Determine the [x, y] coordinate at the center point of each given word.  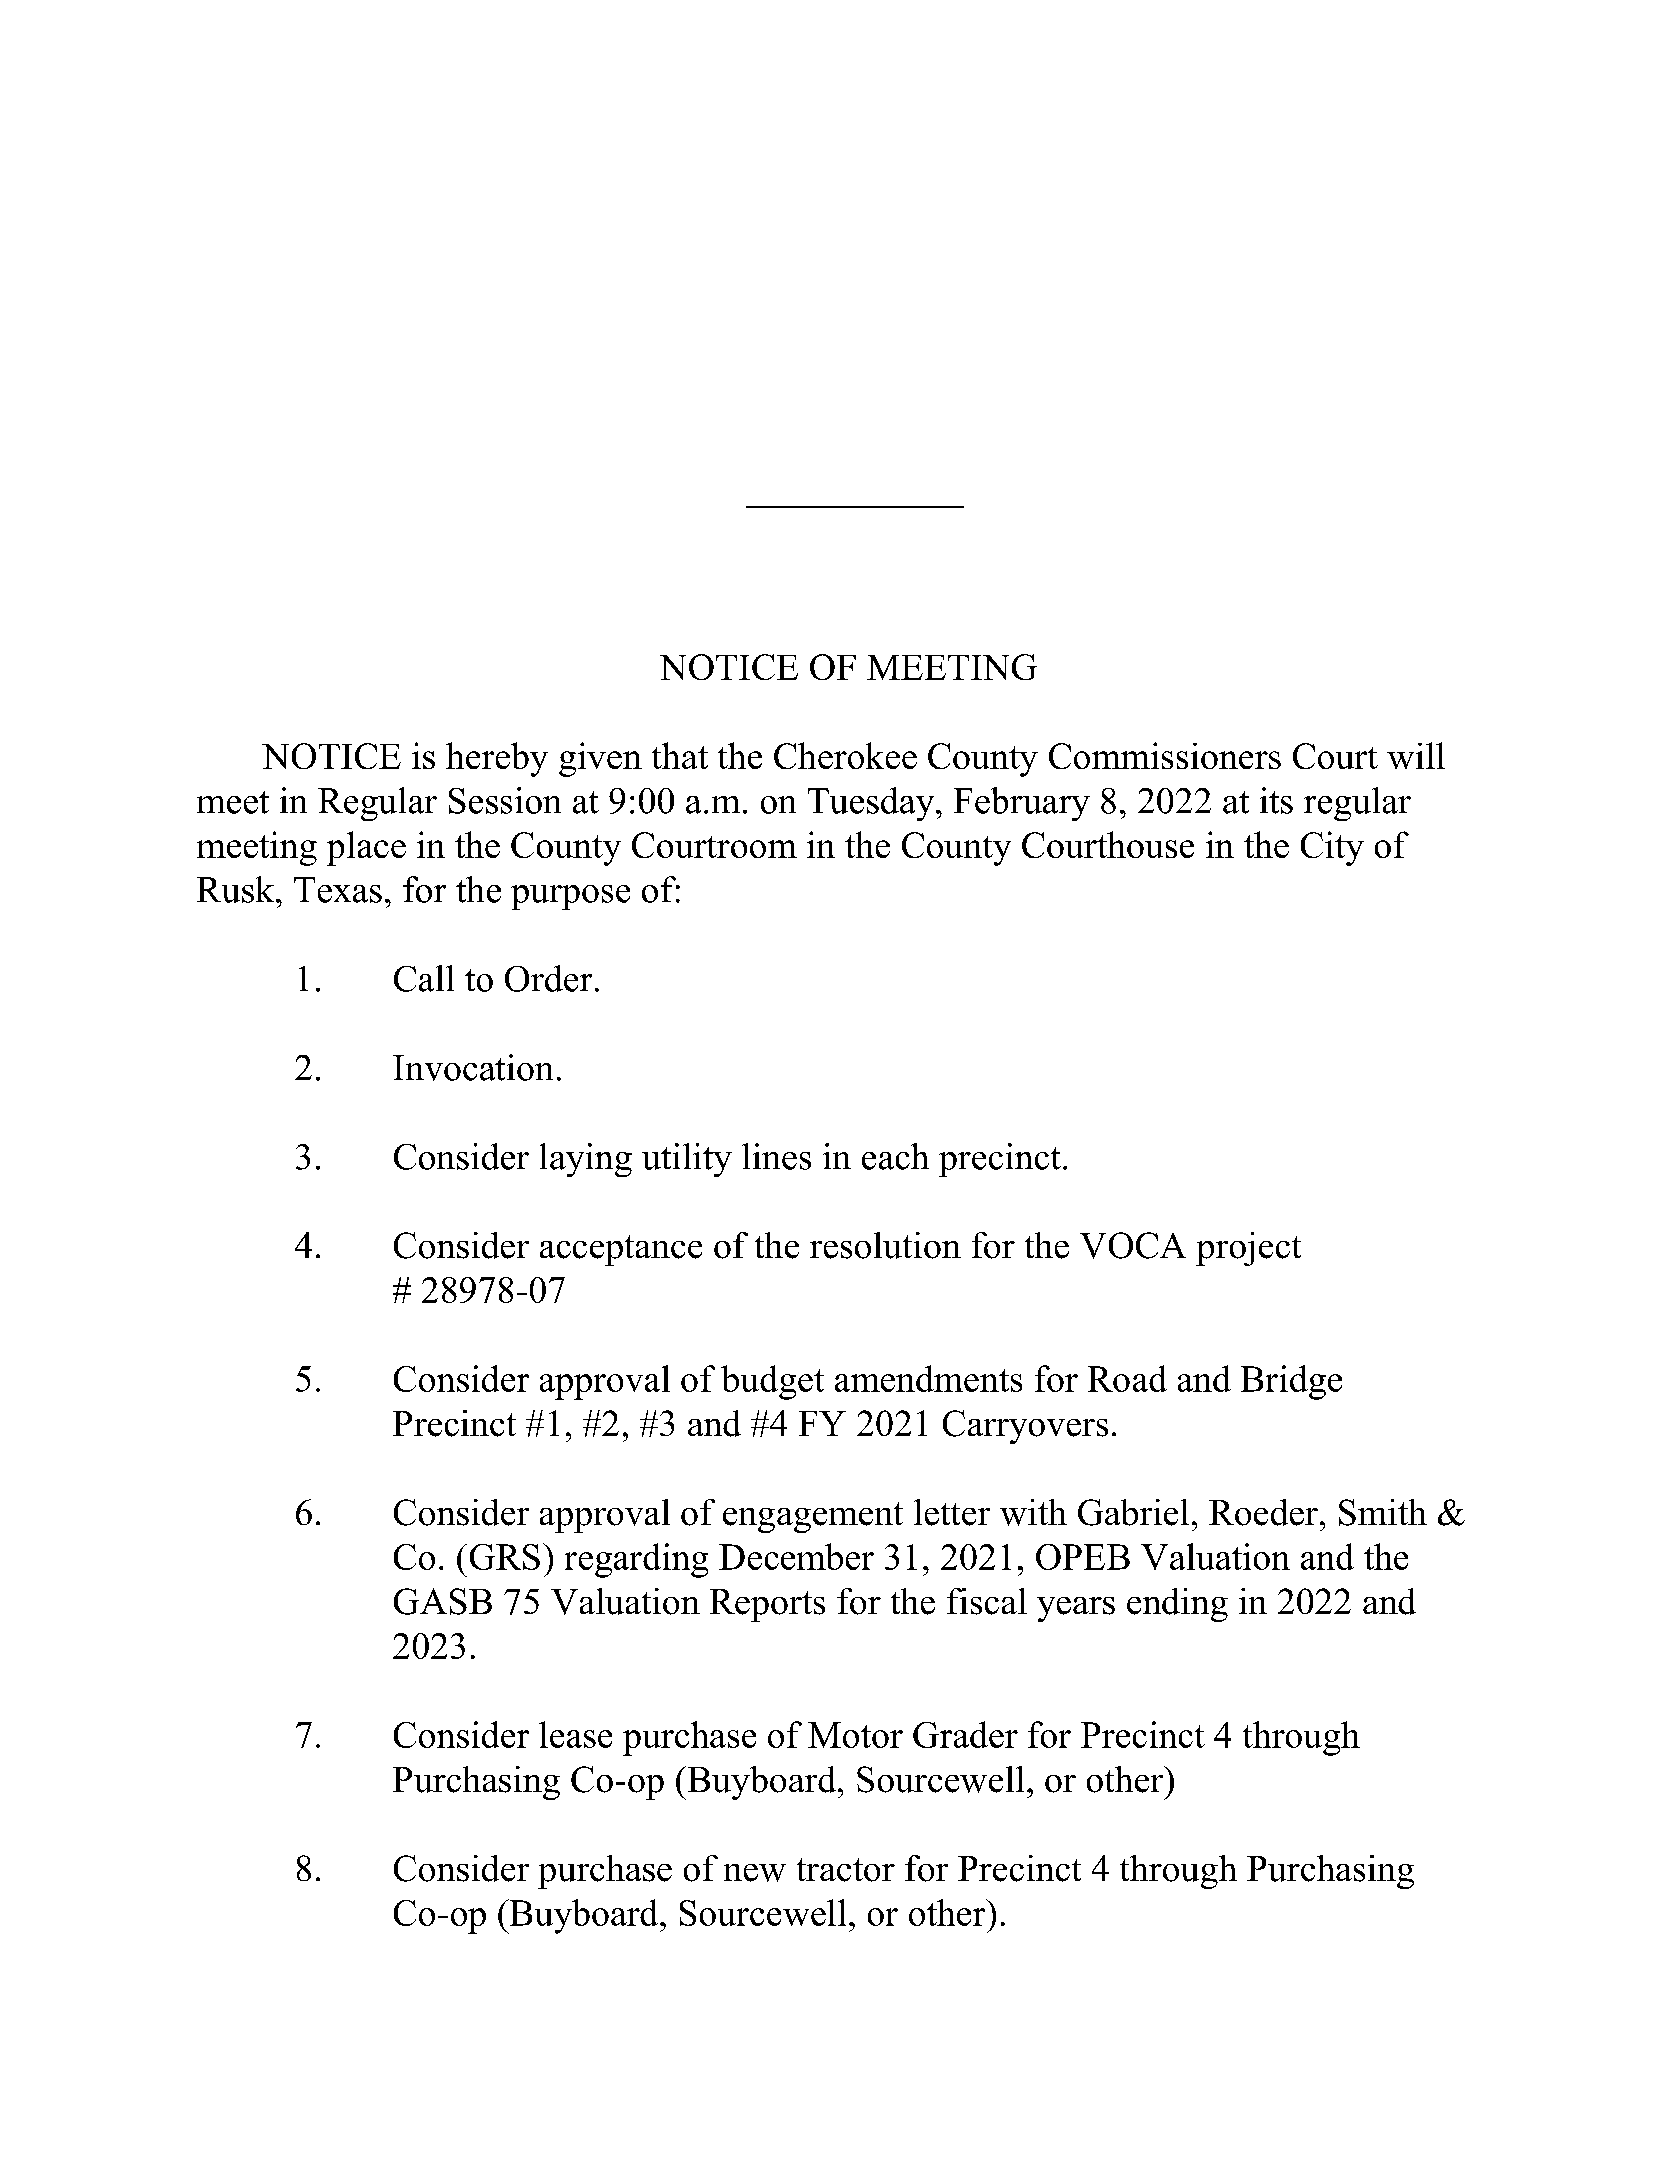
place [366, 848]
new [755, 1873]
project [1248, 1249]
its [1276, 800]
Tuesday [872, 804]
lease [575, 1734]
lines [776, 1156]
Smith [1383, 1512]
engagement [813, 1517]
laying [586, 1160]
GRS [505, 1557]
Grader [965, 1734]
